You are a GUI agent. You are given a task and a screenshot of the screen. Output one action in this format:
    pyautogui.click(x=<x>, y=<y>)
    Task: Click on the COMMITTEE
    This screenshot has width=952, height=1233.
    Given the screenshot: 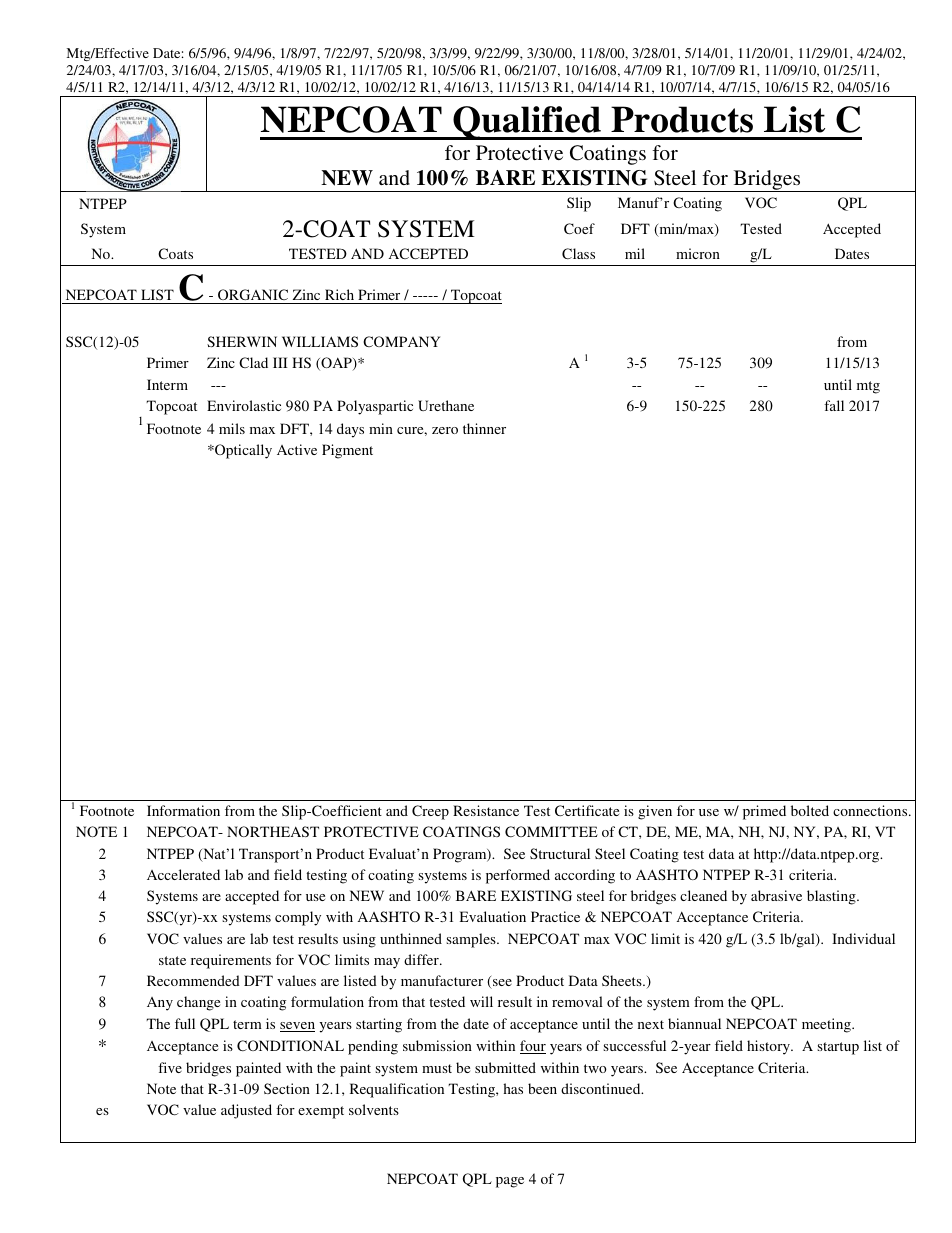 What is the action you would take?
    pyautogui.click(x=551, y=831)
